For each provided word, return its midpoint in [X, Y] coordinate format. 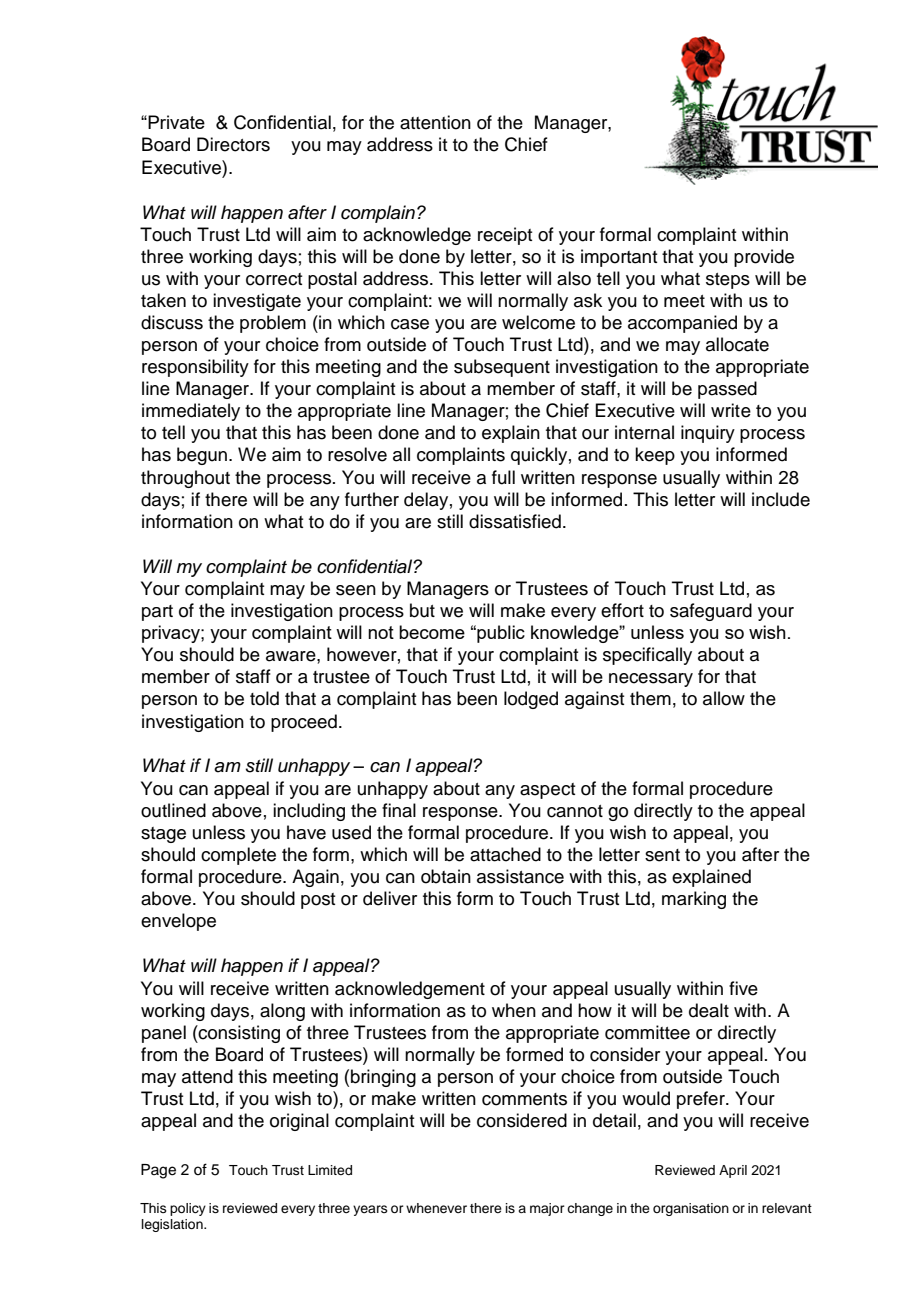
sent [662, 855]
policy [188, 1209]
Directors [233, 144]
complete [238, 856]
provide [764, 258]
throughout [185, 479]
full [503, 477]
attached [505, 854]
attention [435, 122]
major [547, 1209]
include [781, 499]
